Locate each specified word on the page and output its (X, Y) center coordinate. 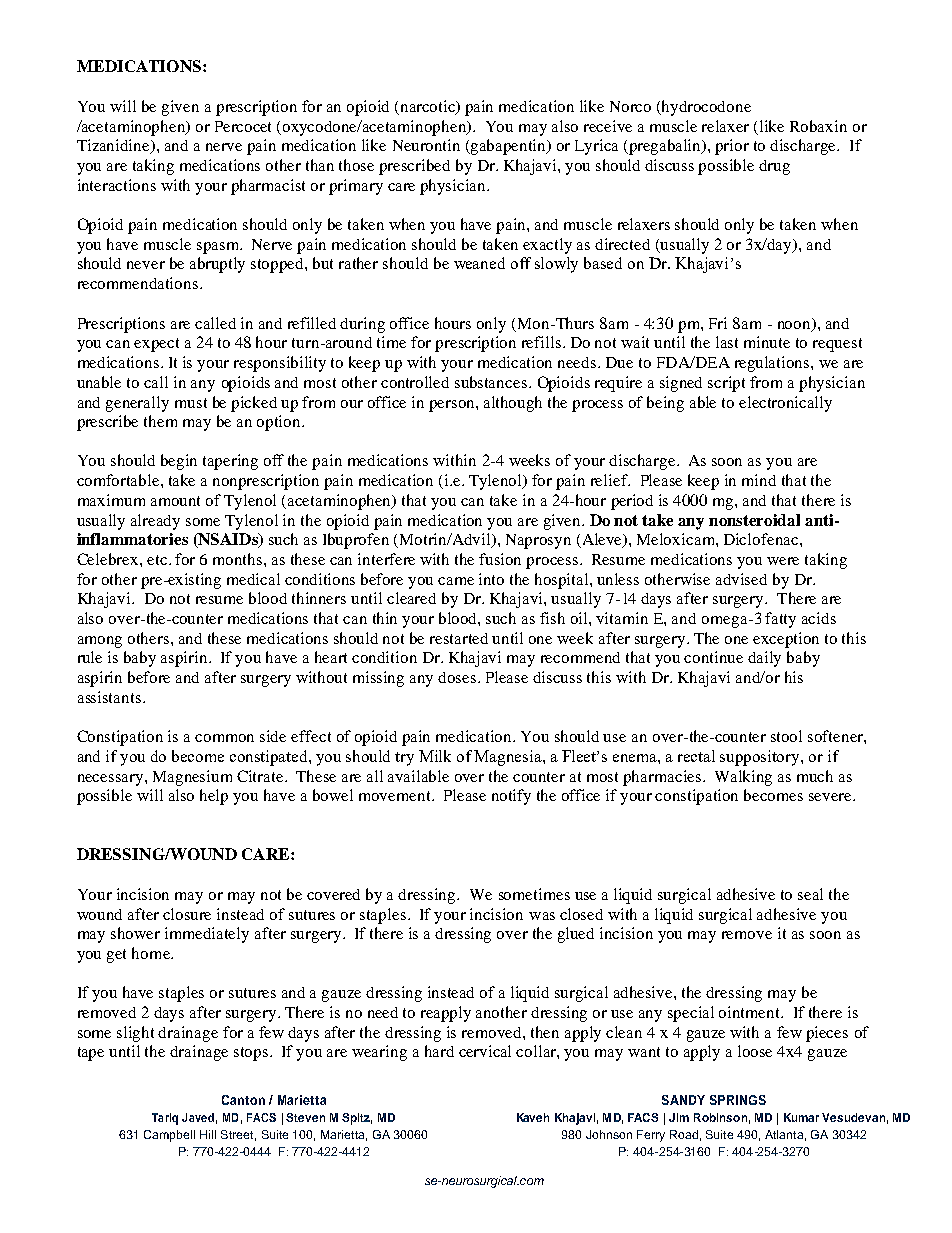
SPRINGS (738, 1100)
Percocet (243, 126)
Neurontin (426, 145)
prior (732, 147)
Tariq (165, 1119)
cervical (485, 1051)
